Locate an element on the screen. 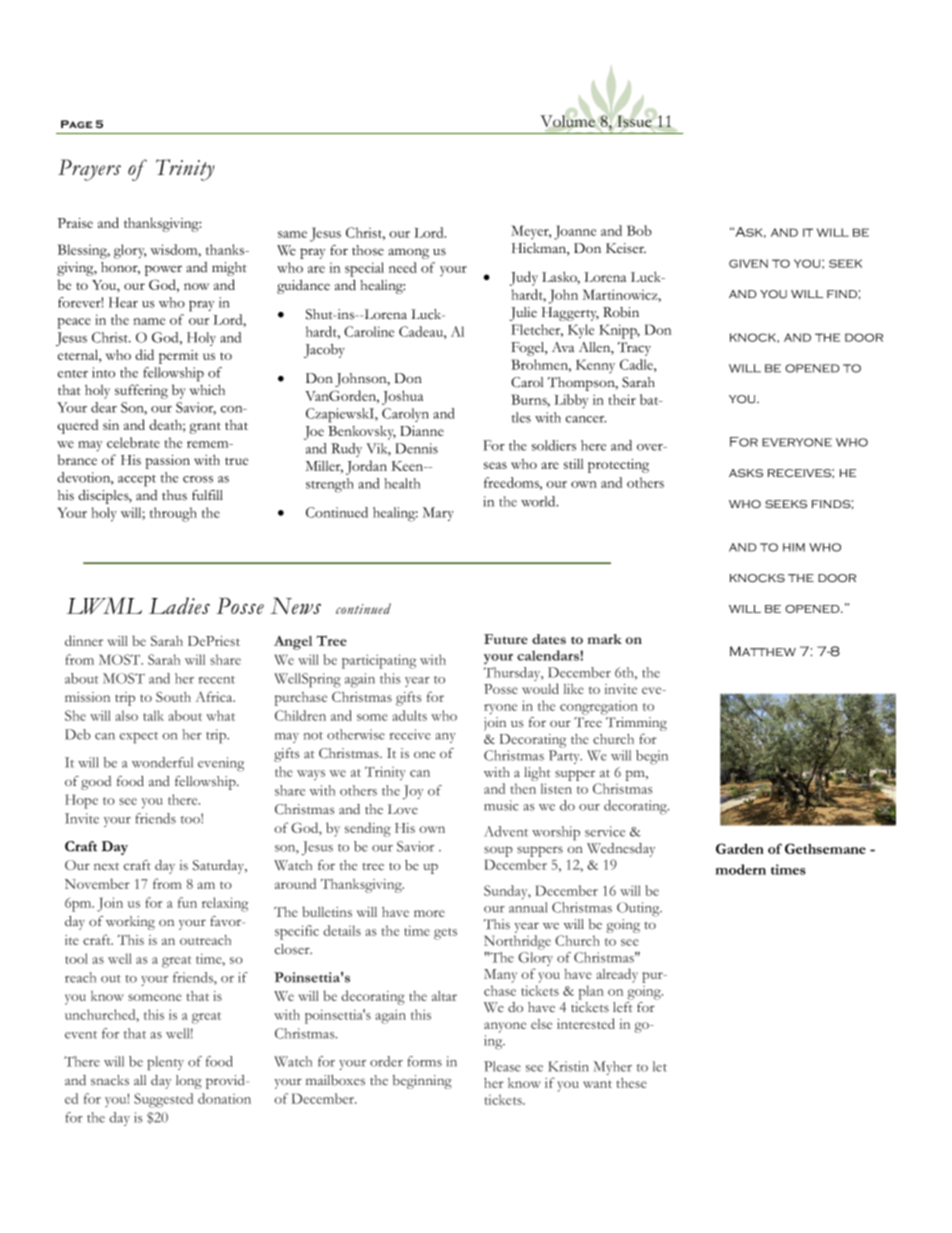 This screenshot has width=952, height=1233. among is located at coordinates (408, 253).
